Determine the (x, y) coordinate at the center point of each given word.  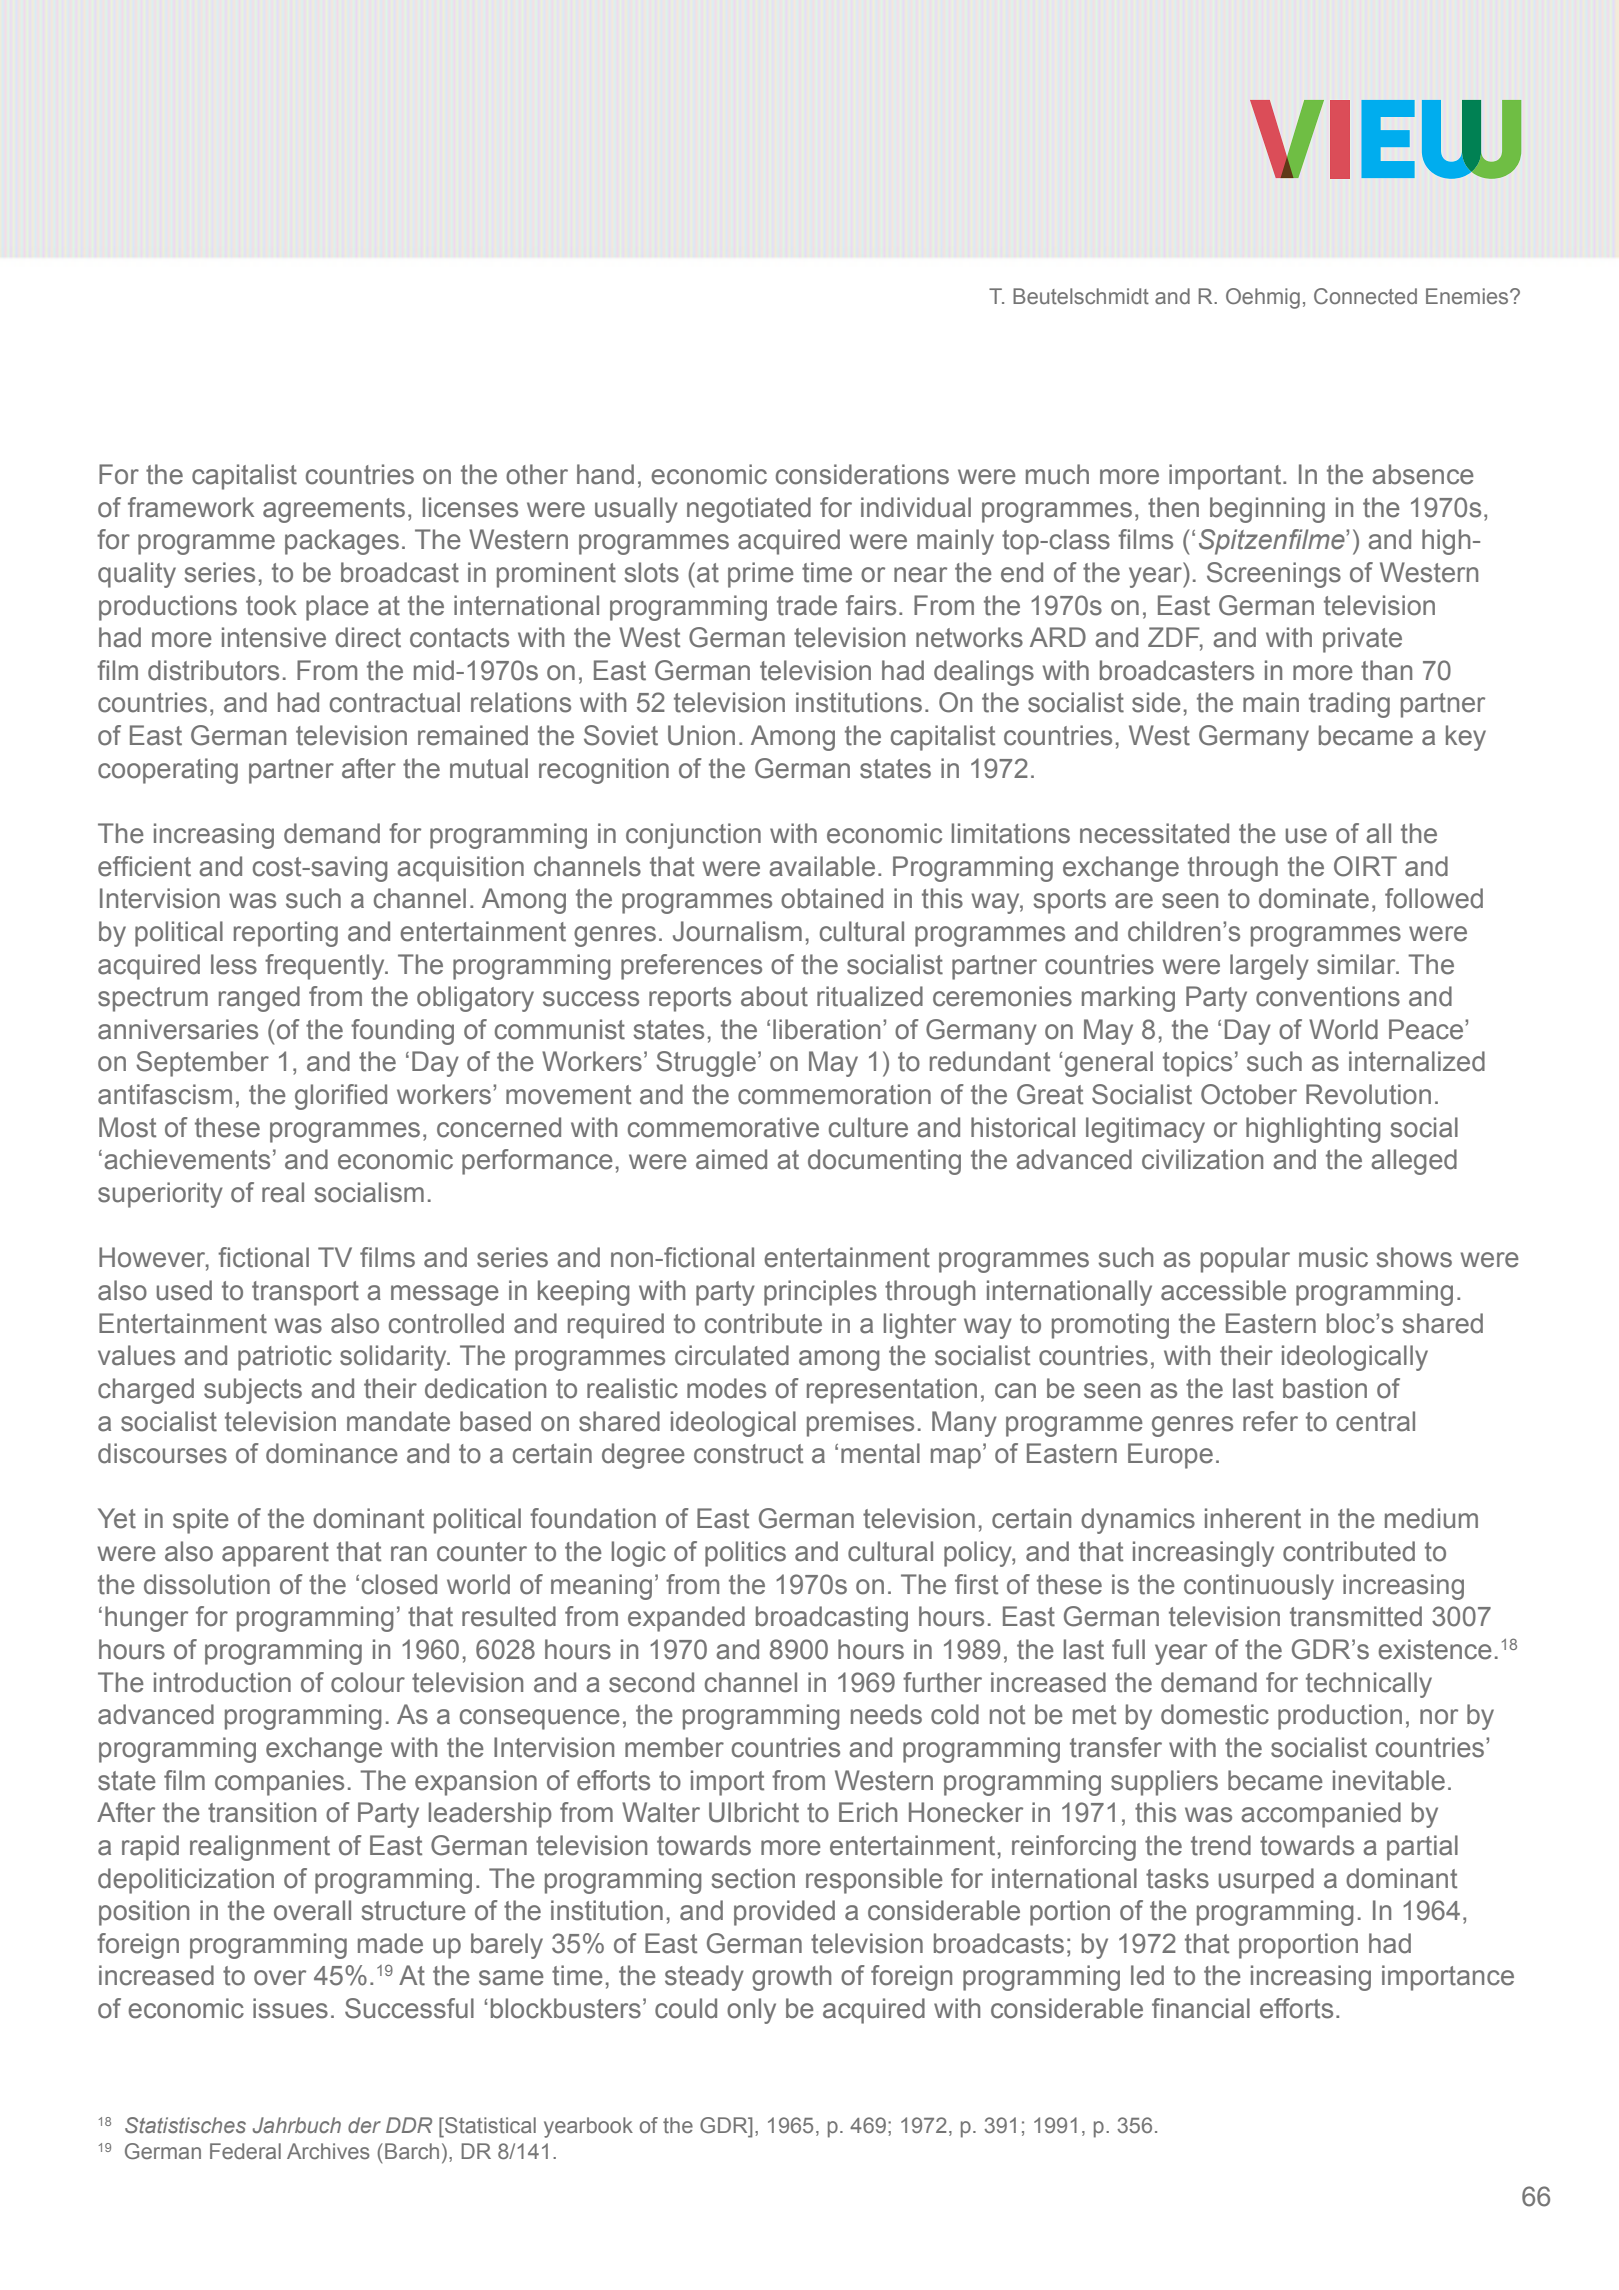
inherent (1253, 1518)
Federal (245, 2151)
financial (1201, 2008)
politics (745, 1554)
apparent (275, 1554)
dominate (1314, 898)
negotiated (749, 510)
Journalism (737, 931)
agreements (334, 510)
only (751, 2011)
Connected (1365, 296)
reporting (286, 934)
